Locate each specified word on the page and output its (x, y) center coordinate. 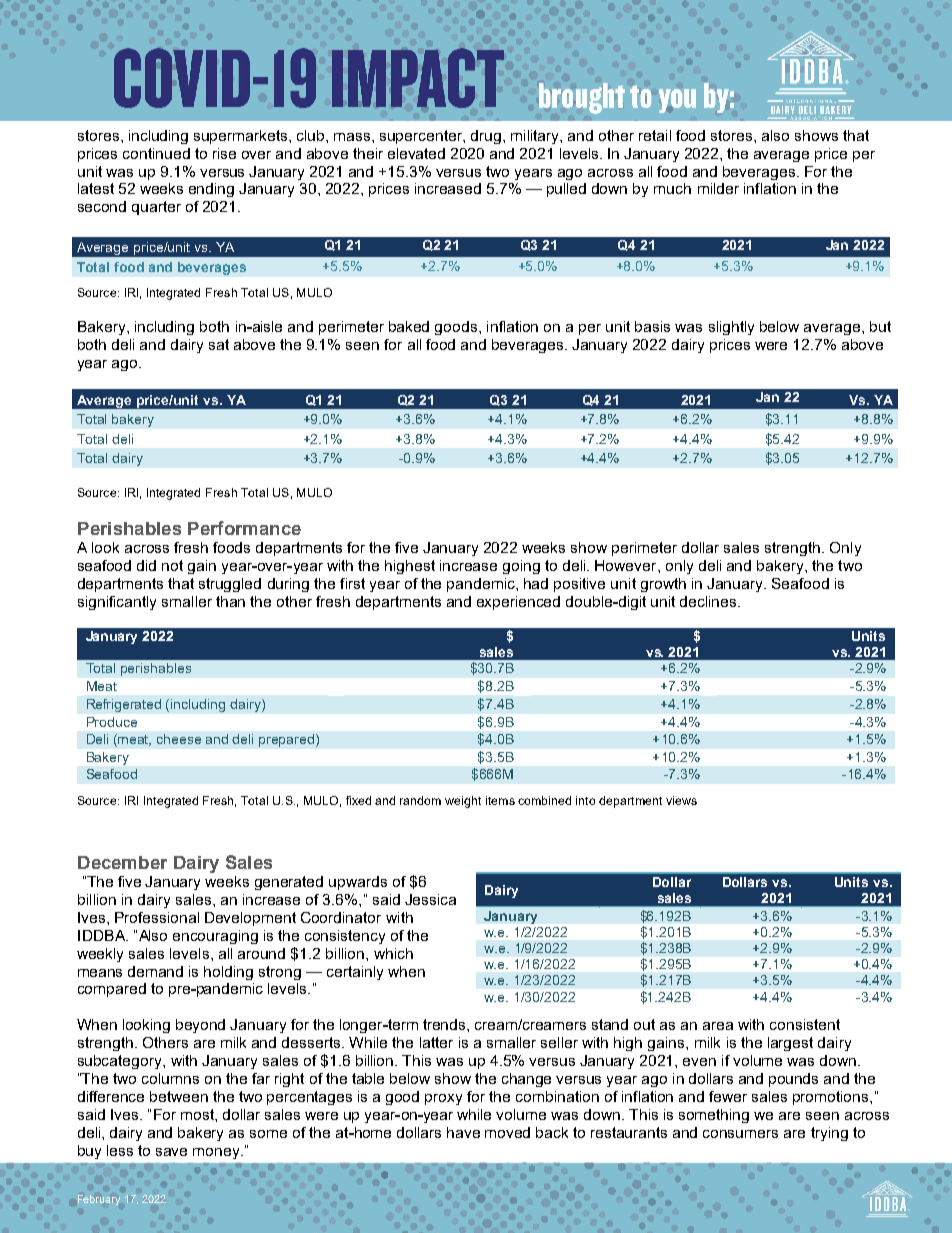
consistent (805, 1024)
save (171, 1152)
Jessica (430, 899)
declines (709, 601)
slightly (731, 328)
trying (829, 1134)
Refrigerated (124, 705)
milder (718, 188)
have (463, 1132)
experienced (518, 603)
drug (486, 137)
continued (156, 153)
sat (219, 344)
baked (409, 326)
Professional (157, 917)
